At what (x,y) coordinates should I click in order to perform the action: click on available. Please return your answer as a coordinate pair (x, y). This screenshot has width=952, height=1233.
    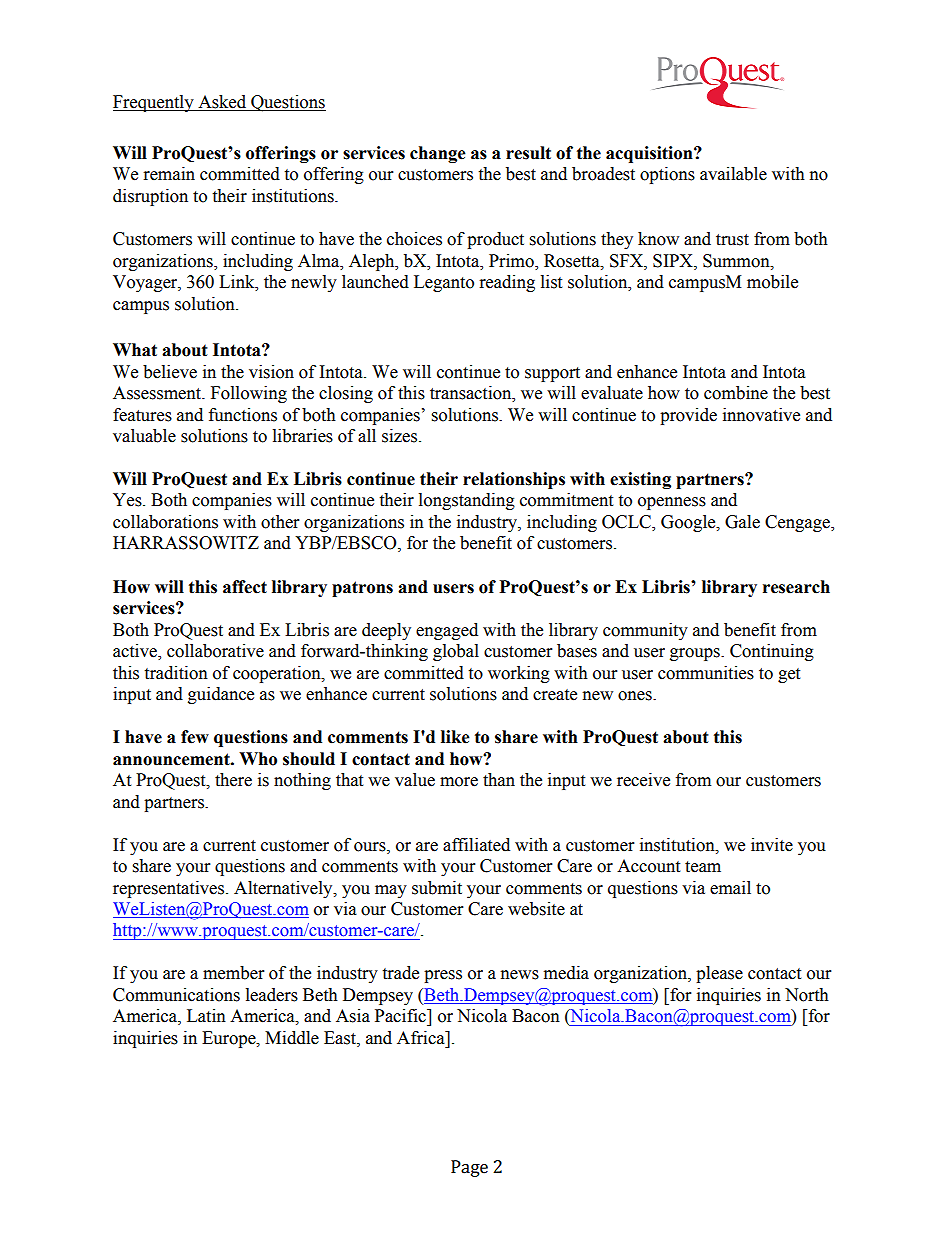
    Looking at the image, I should click on (733, 174).
